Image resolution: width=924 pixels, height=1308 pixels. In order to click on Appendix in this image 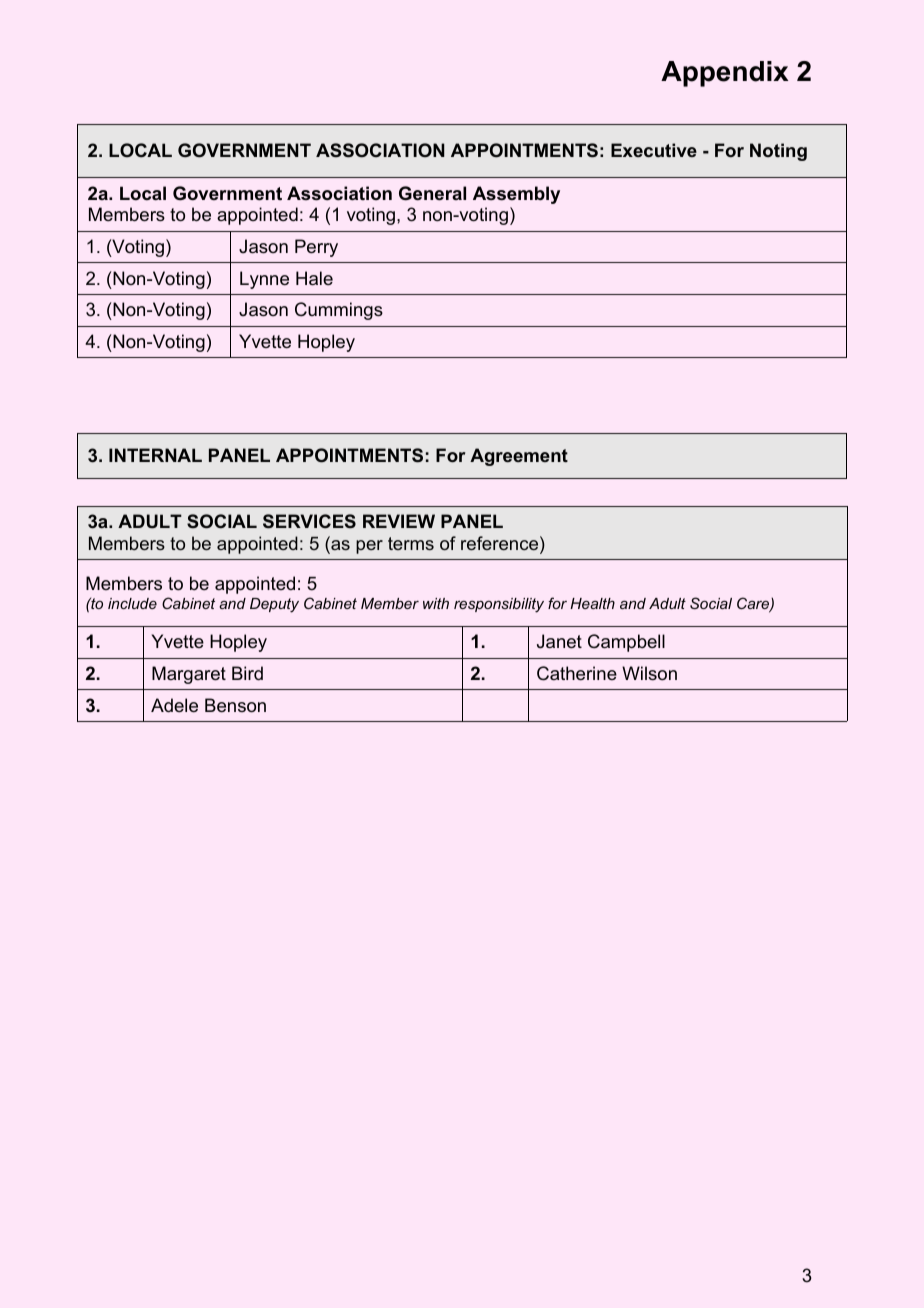, I will do `click(725, 74)`.
